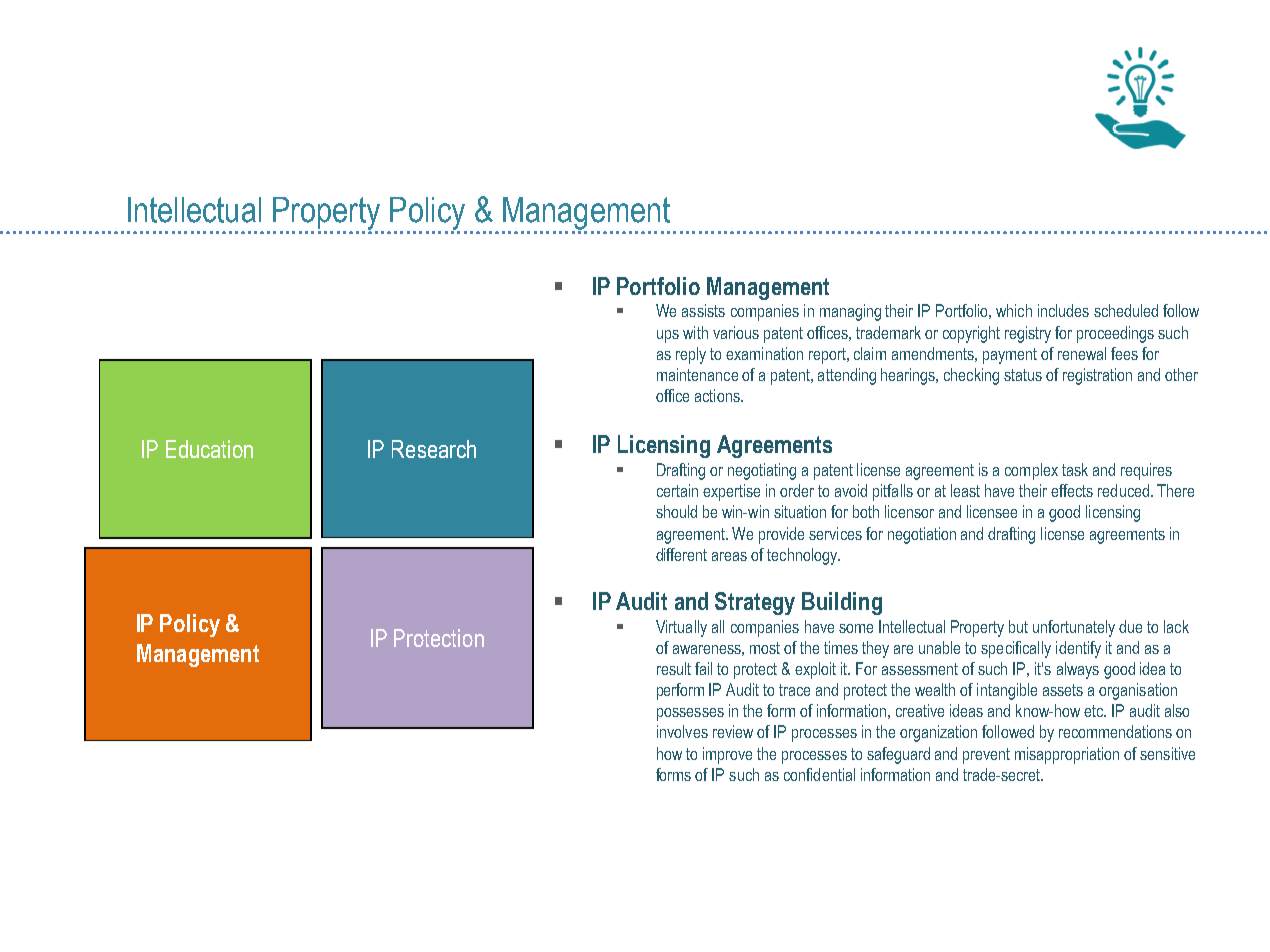  What do you see at coordinates (922, 535) in the screenshot?
I see `negotiation` at bounding box center [922, 535].
